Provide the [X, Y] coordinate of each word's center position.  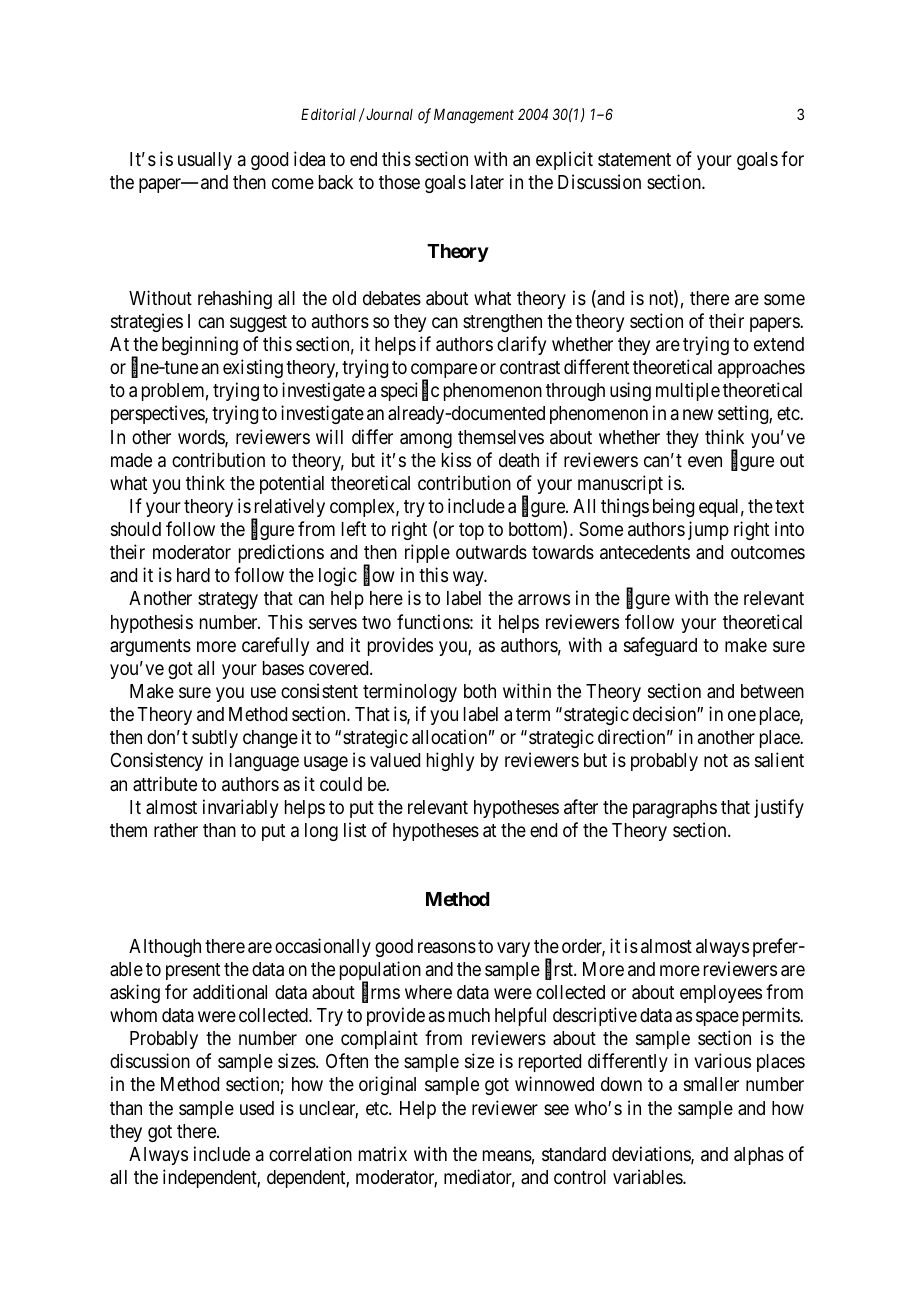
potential [292, 484]
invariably [240, 808]
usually [205, 161]
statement [634, 159]
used [257, 1108]
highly [450, 761]
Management [474, 116]
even [705, 461]
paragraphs [675, 809]
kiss [456, 459]
